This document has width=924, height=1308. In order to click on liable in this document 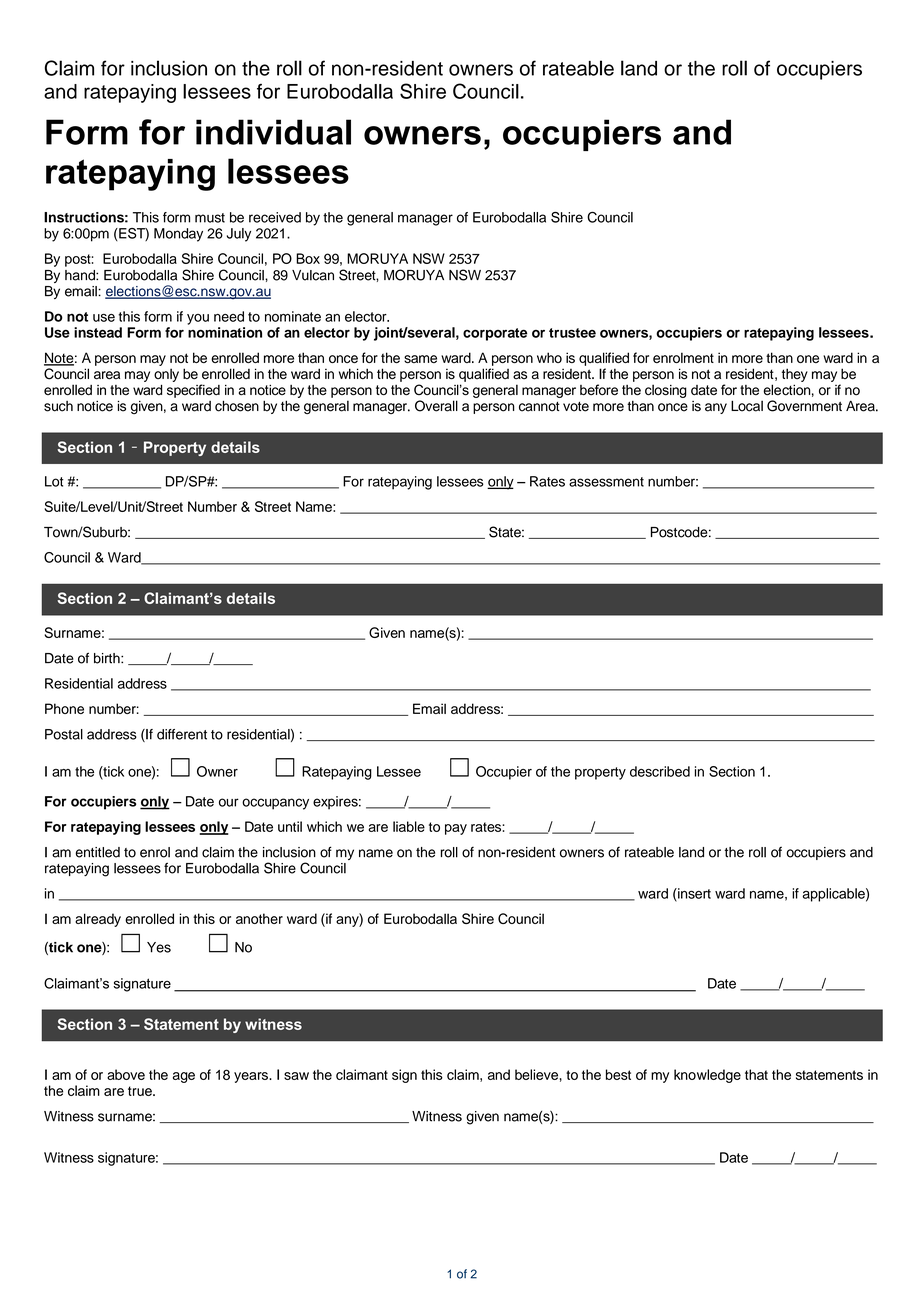, I will do `click(409, 826)`.
